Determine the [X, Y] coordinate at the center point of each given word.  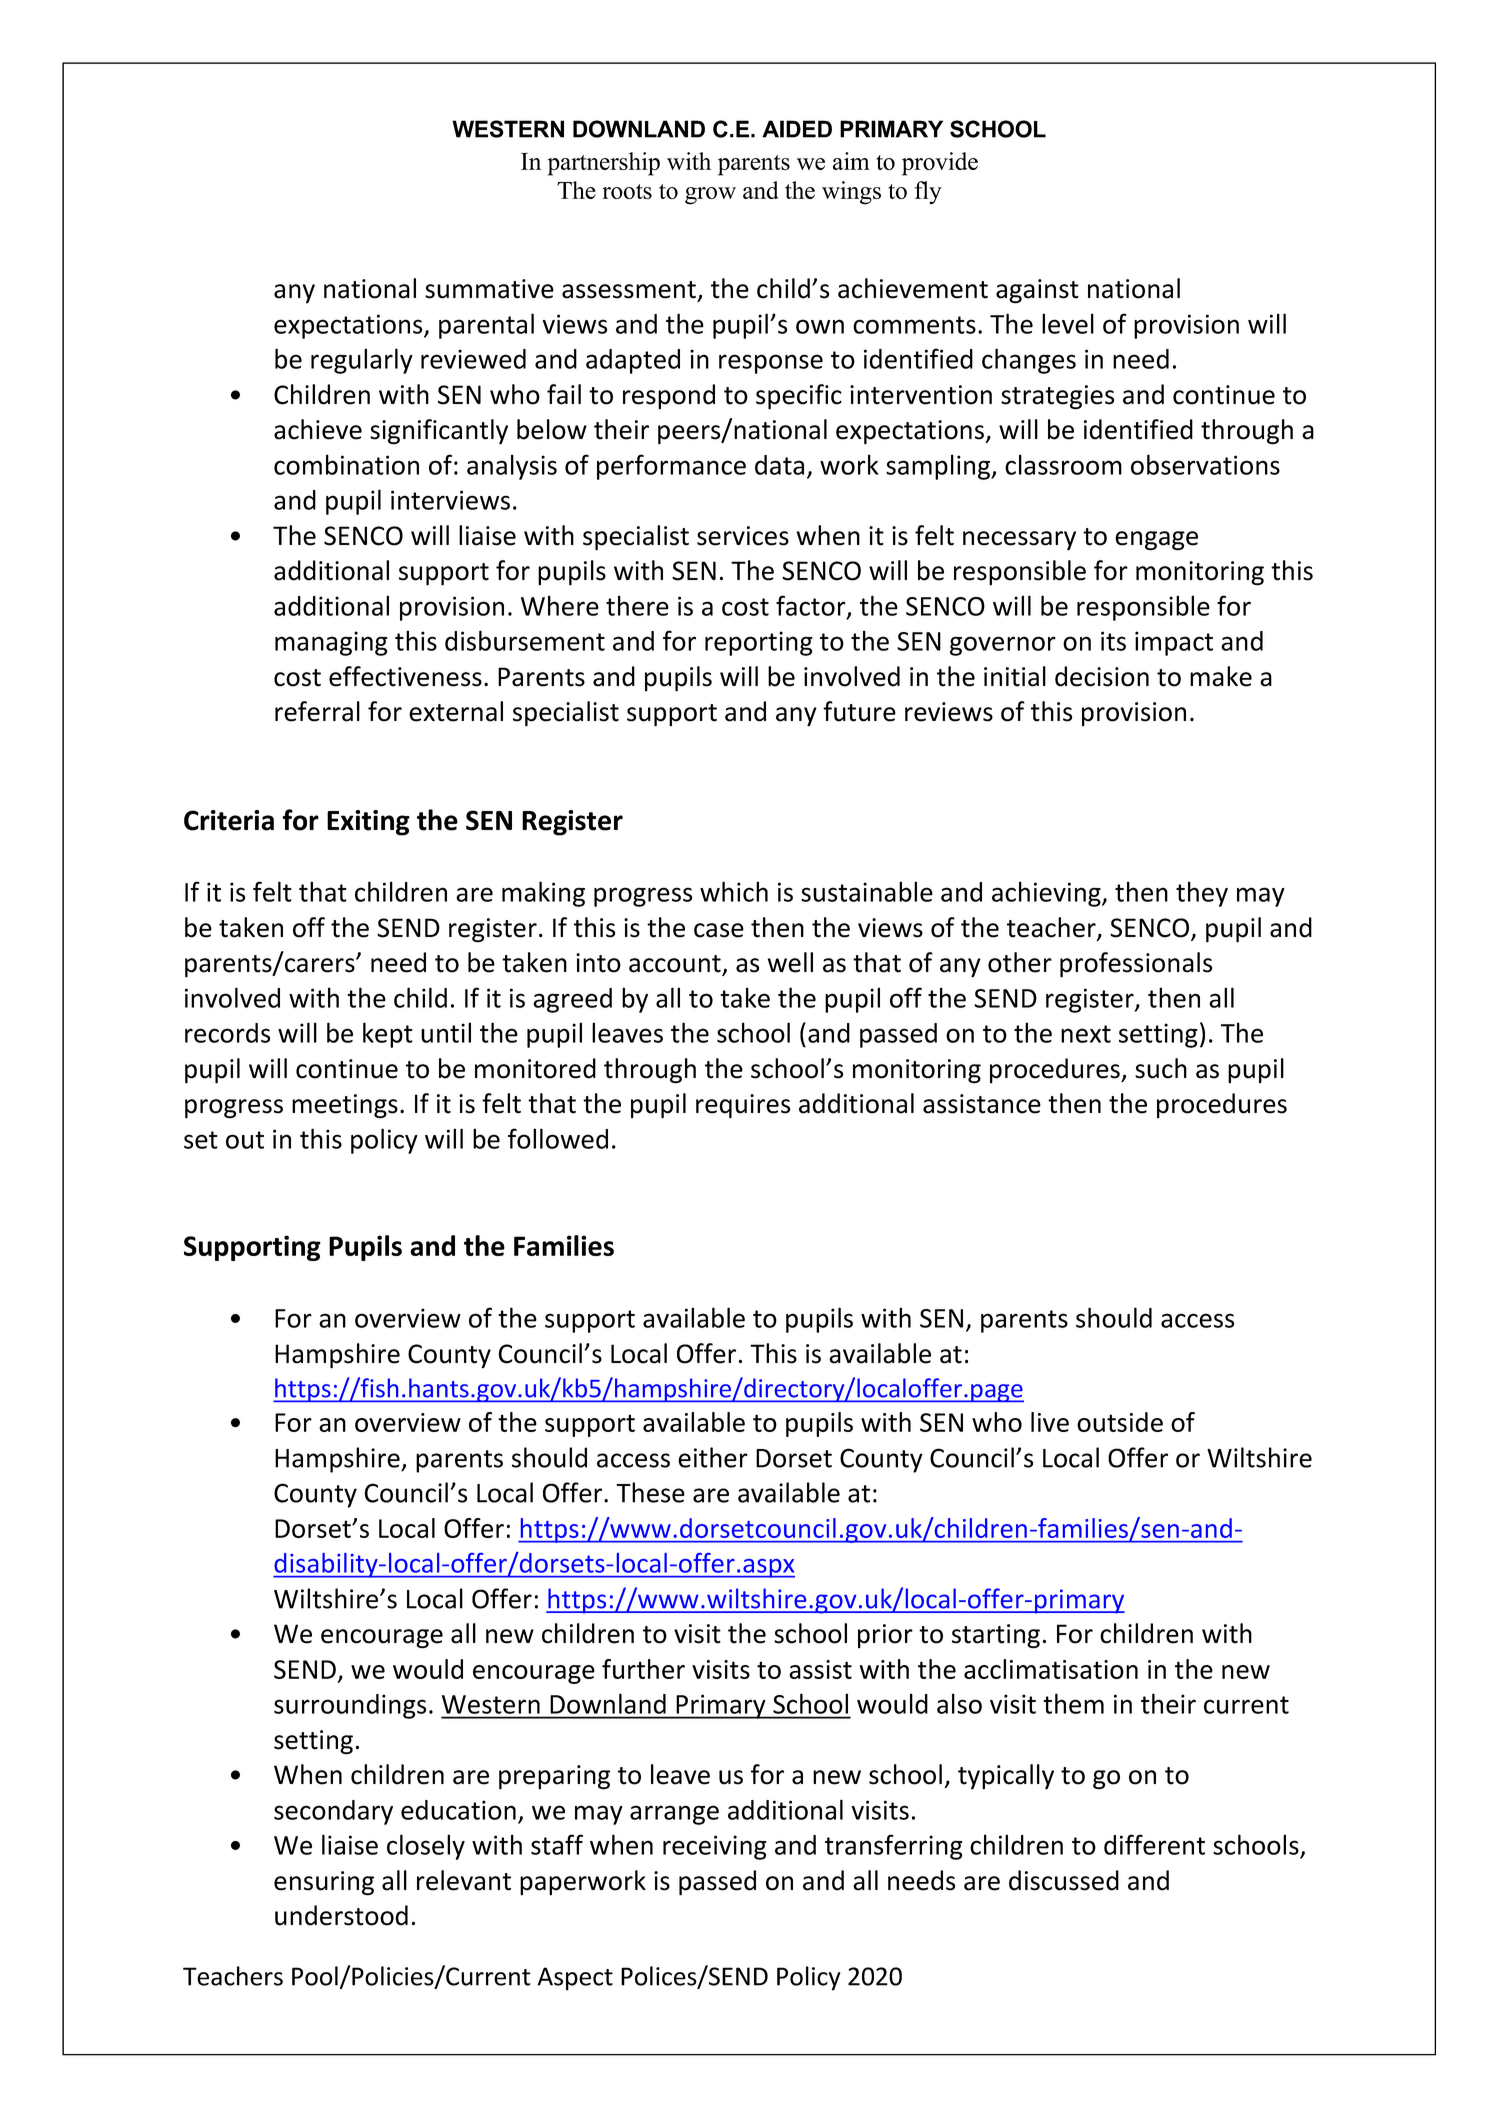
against [1037, 291]
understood [341, 1915]
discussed [1064, 1880]
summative [489, 289]
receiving [715, 1847]
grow [710, 196]
